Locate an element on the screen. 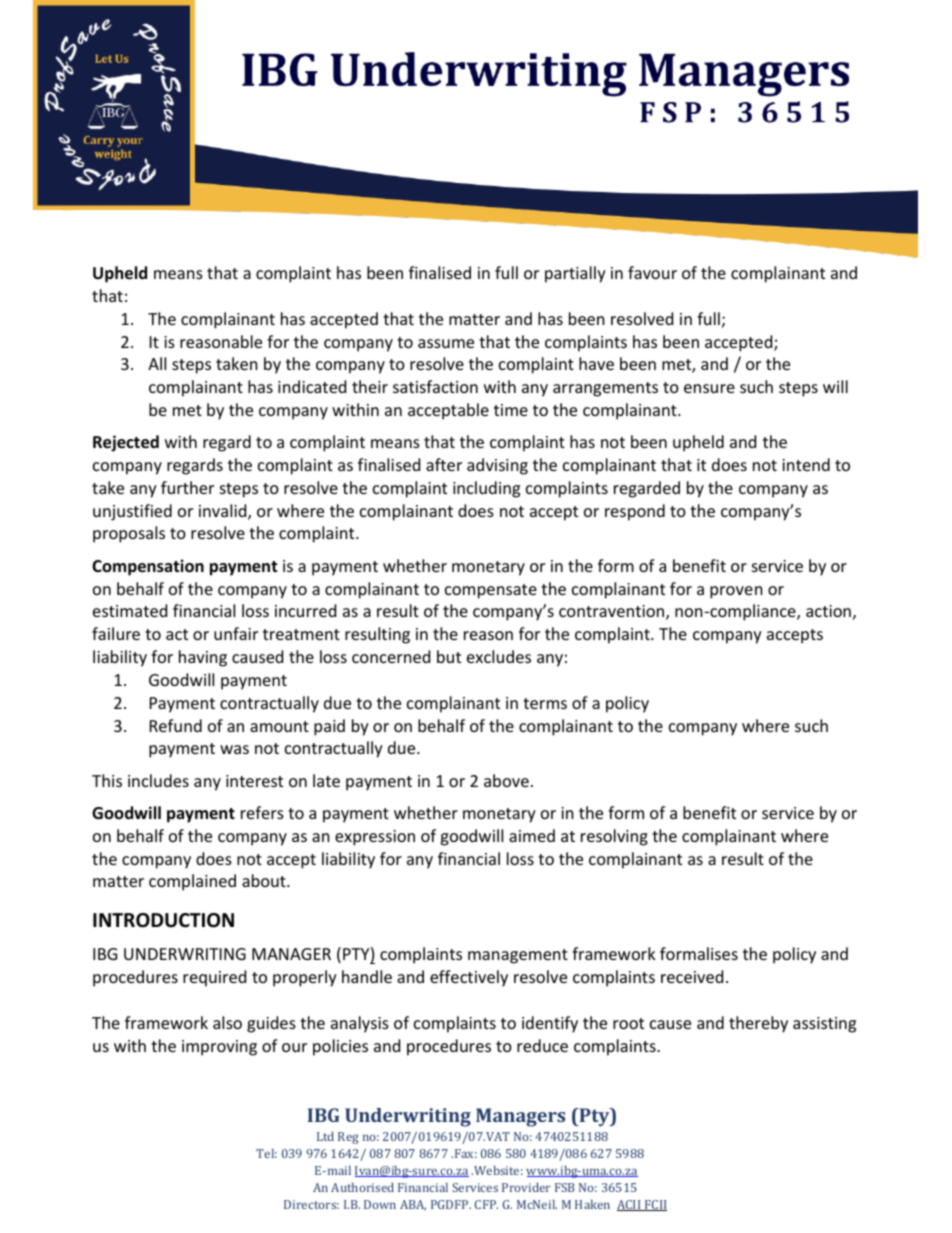  compensate is located at coordinates (491, 591).
